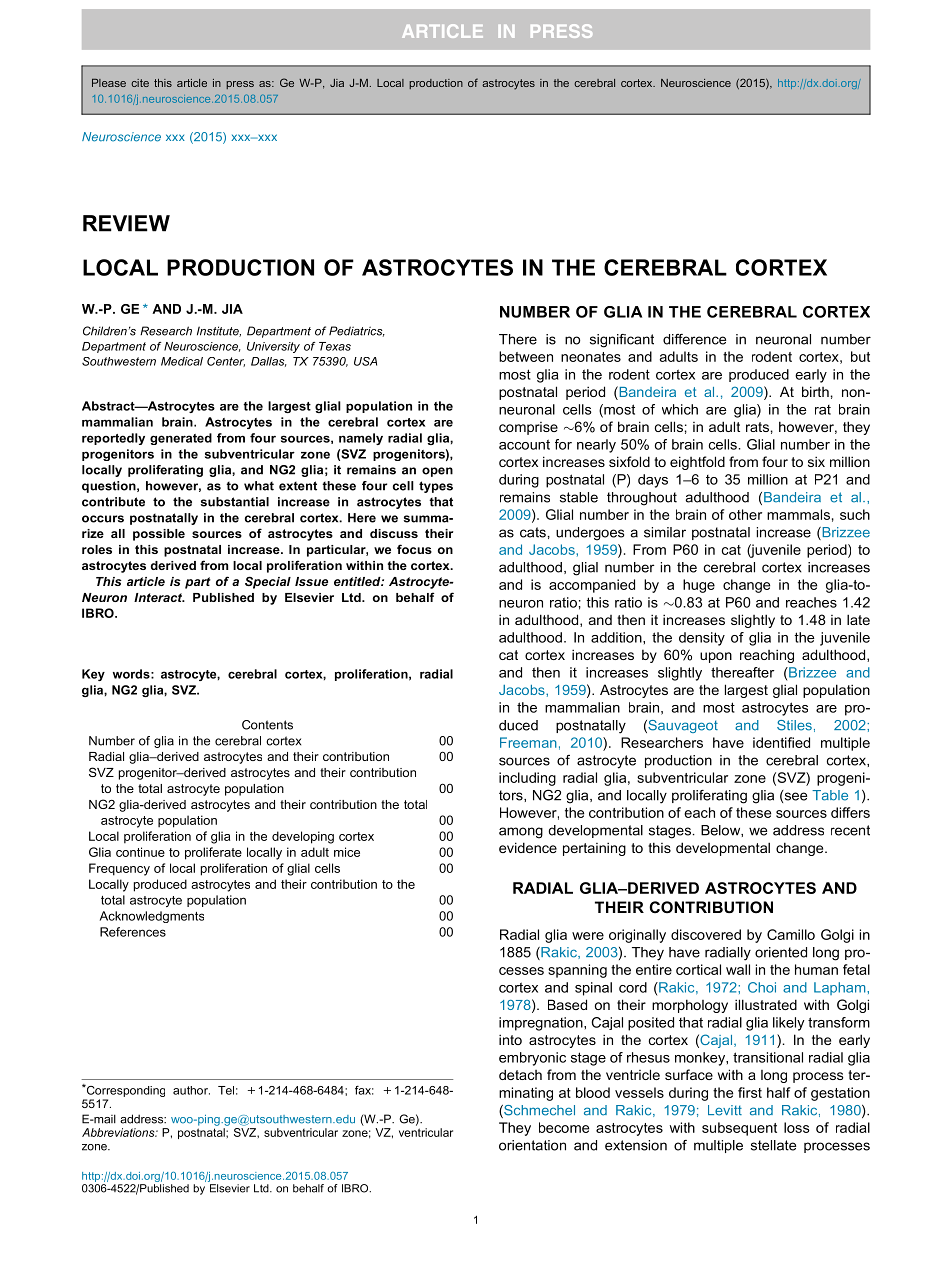 The image size is (952, 1270). Describe the element at coordinates (850, 830) in the screenshot. I see `recent` at that location.
